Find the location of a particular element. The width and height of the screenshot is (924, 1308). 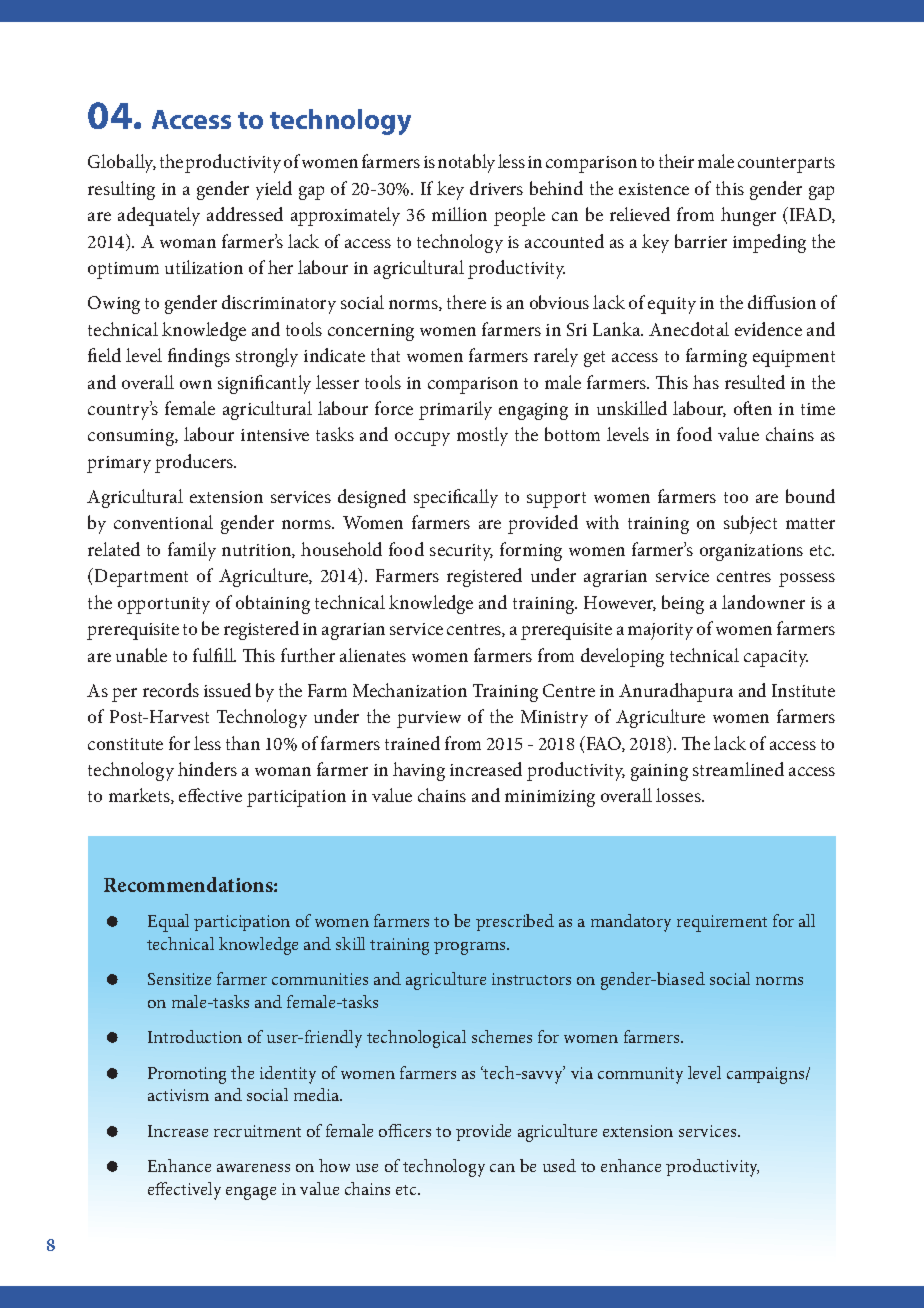

specifically is located at coordinates (456, 498).
